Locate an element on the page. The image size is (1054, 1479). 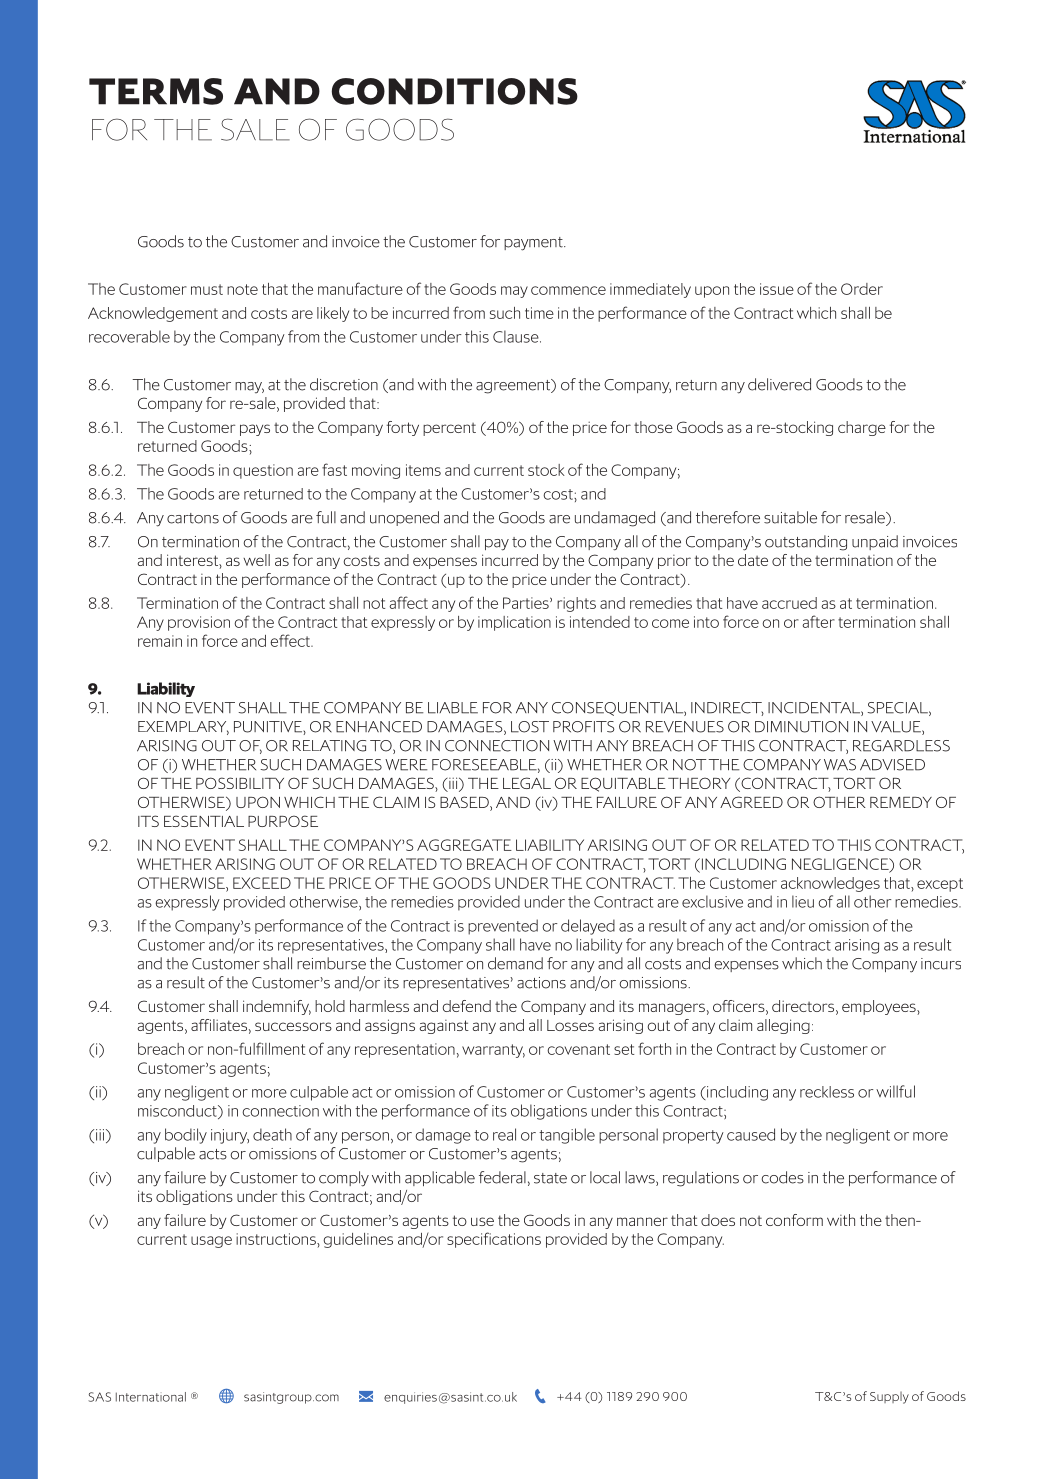
International is located at coordinates (151, 1397).
